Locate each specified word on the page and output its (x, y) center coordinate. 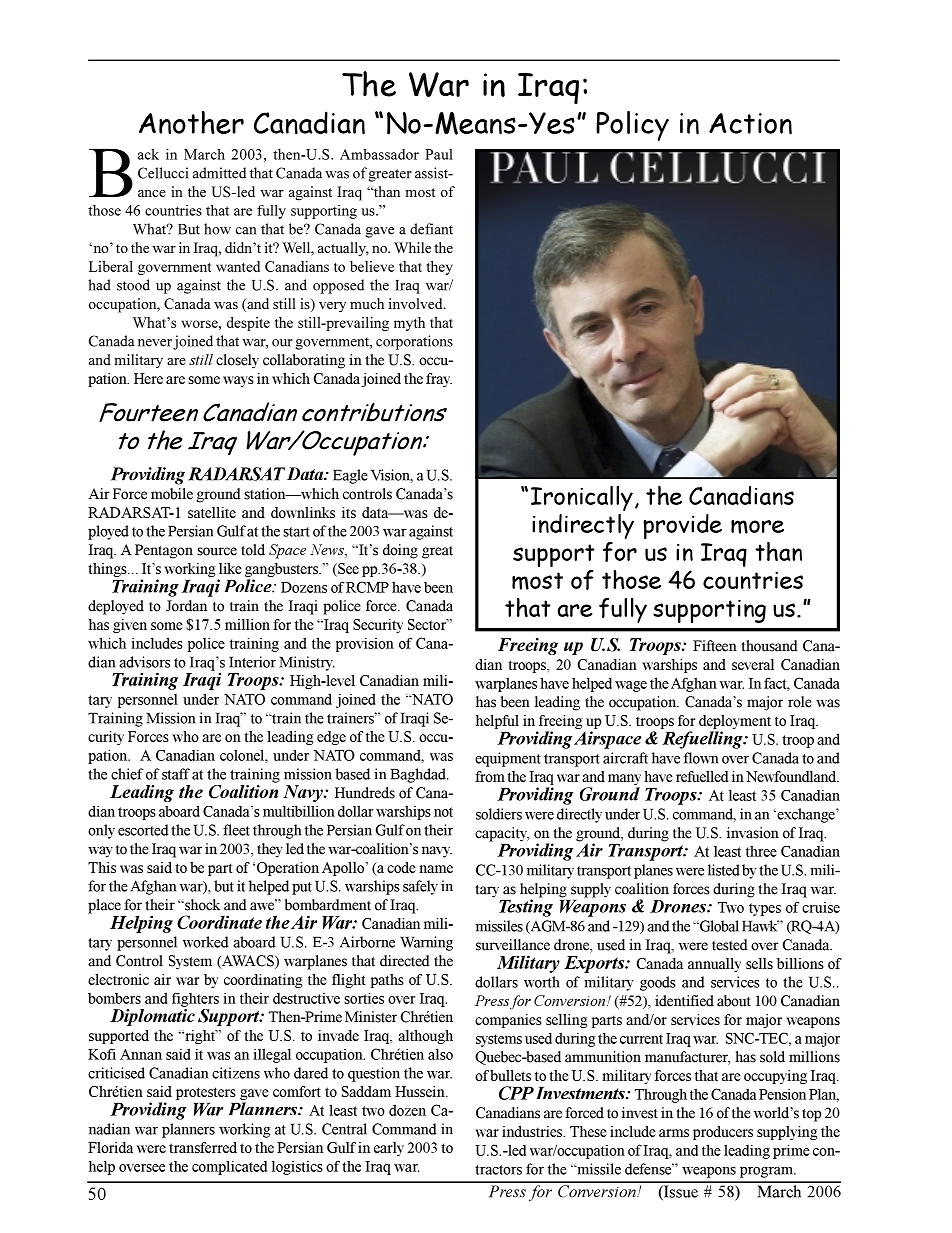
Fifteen (715, 646)
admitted (219, 173)
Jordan (186, 606)
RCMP (367, 587)
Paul (439, 154)
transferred (203, 1147)
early (389, 1149)
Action (750, 124)
